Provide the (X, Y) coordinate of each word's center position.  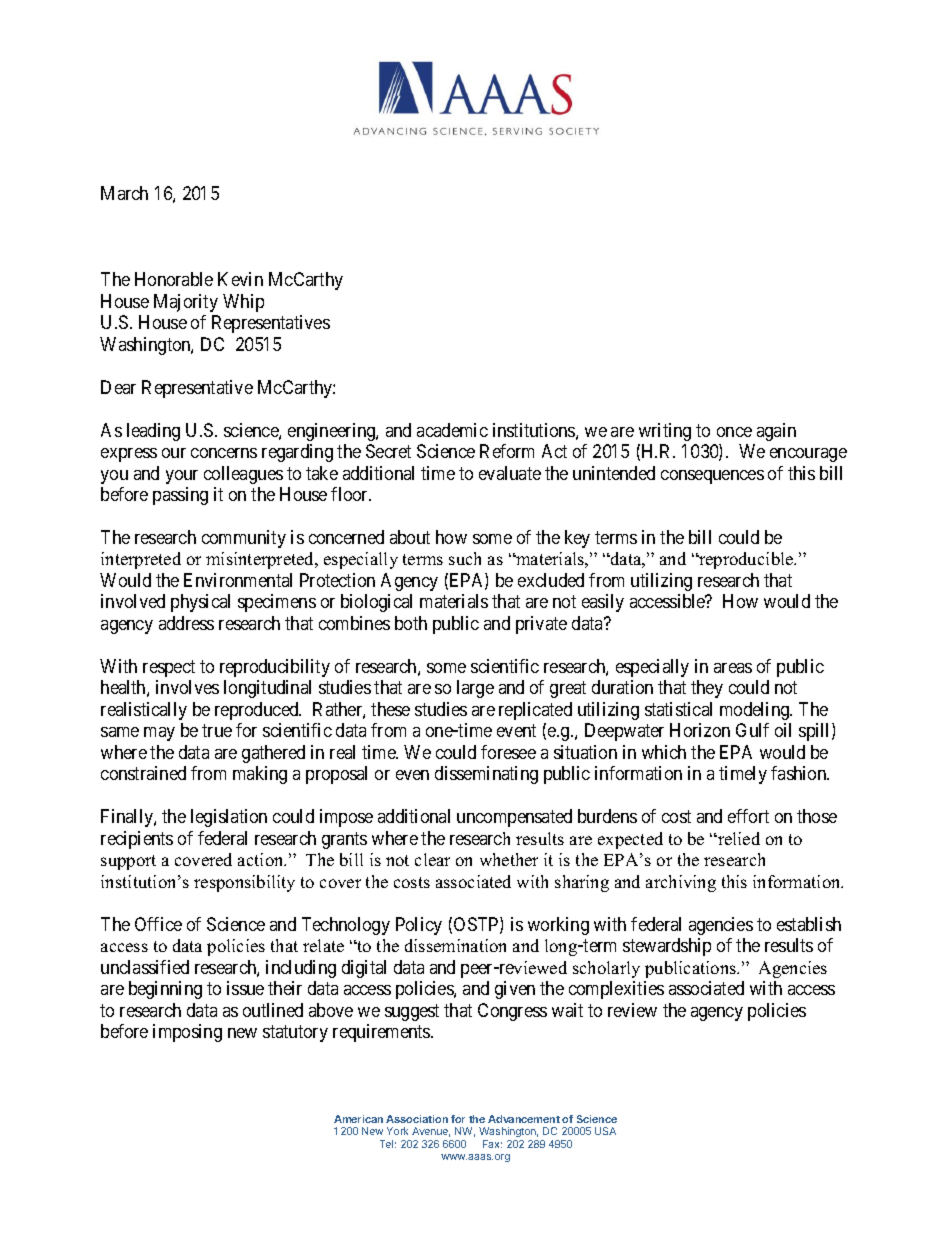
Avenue (431, 1132)
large (475, 689)
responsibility (244, 883)
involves (187, 687)
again (776, 432)
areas (733, 668)
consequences (712, 477)
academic (452, 430)
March (124, 193)
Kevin (240, 279)
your (182, 477)
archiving (681, 883)
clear (432, 859)
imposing (187, 1033)
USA (605, 1131)
